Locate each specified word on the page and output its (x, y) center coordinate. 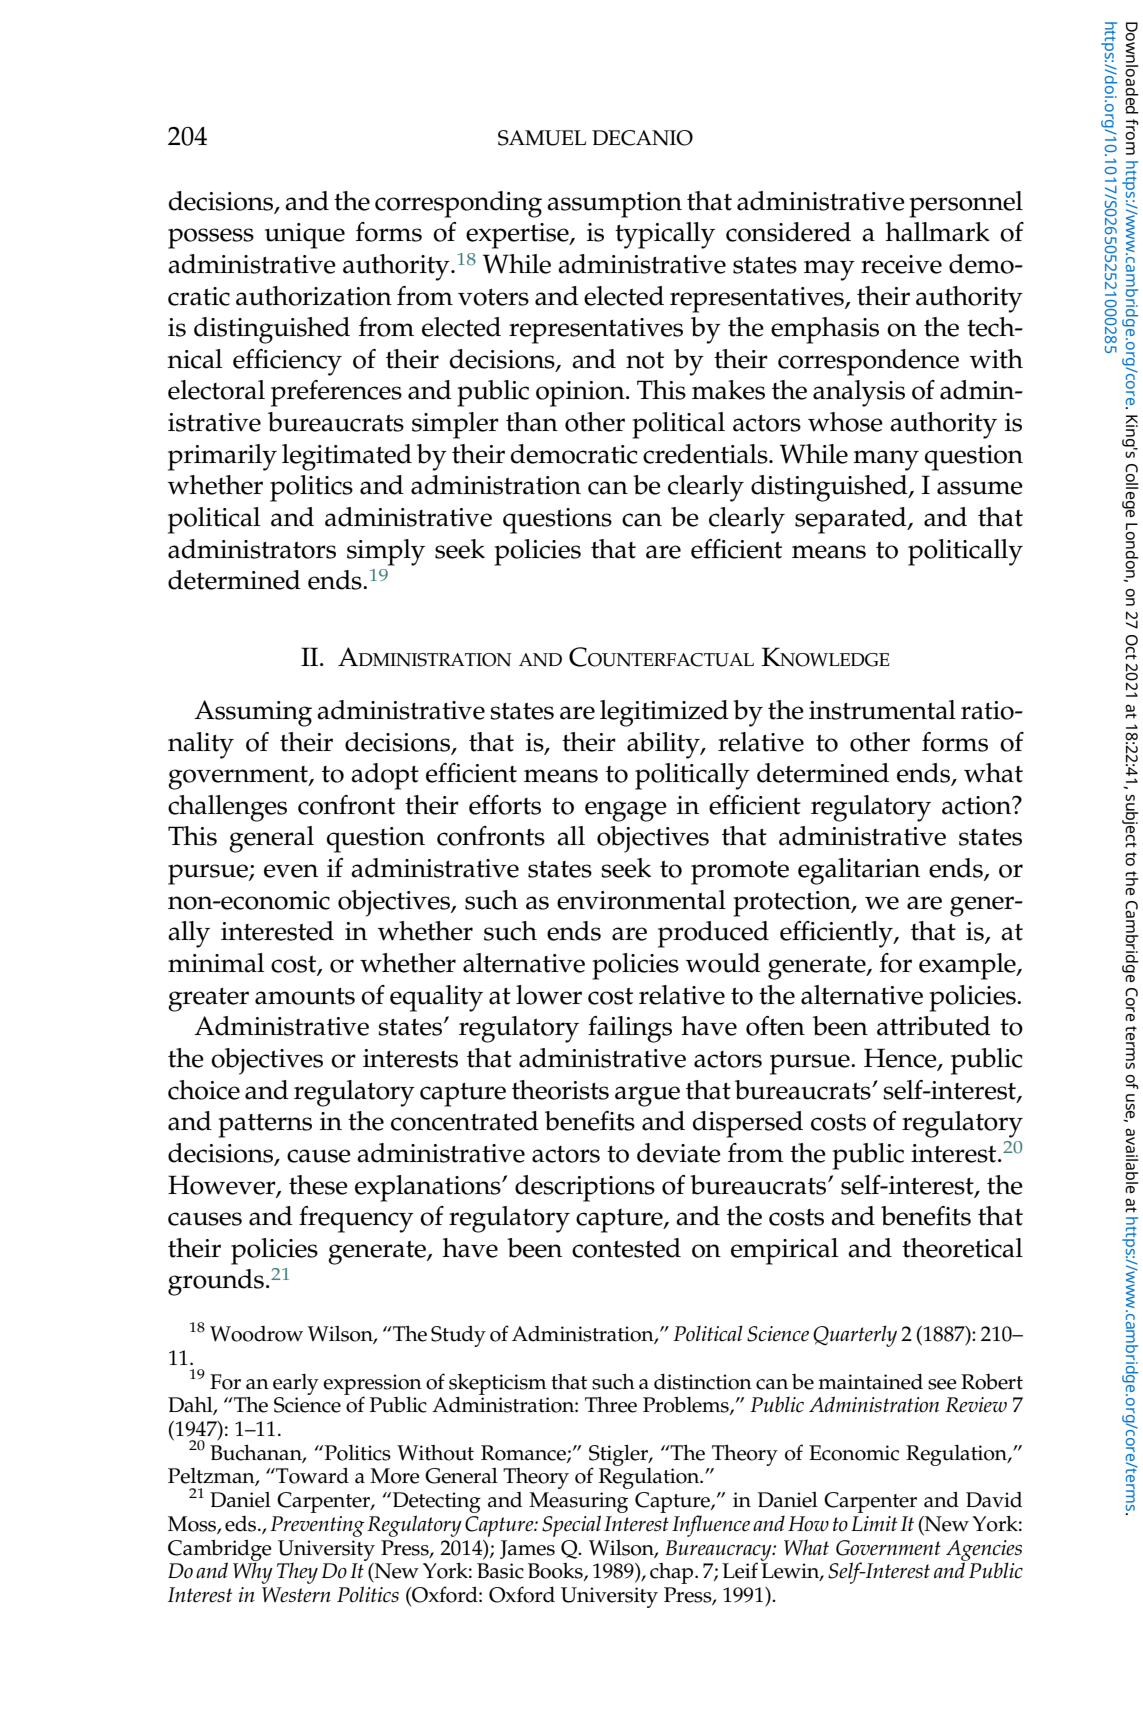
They (297, 1573)
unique (305, 236)
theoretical (962, 1248)
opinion (581, 394)
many (886, 460)
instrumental (882, 710)
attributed (934, 1026)
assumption (614, 205)
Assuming (253, 713)
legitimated (347, 457)
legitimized (664, 713)
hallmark (937, 232)
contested (626, 1248)
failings (630, 1029)
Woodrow (256, 1334)
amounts (305, 996)
